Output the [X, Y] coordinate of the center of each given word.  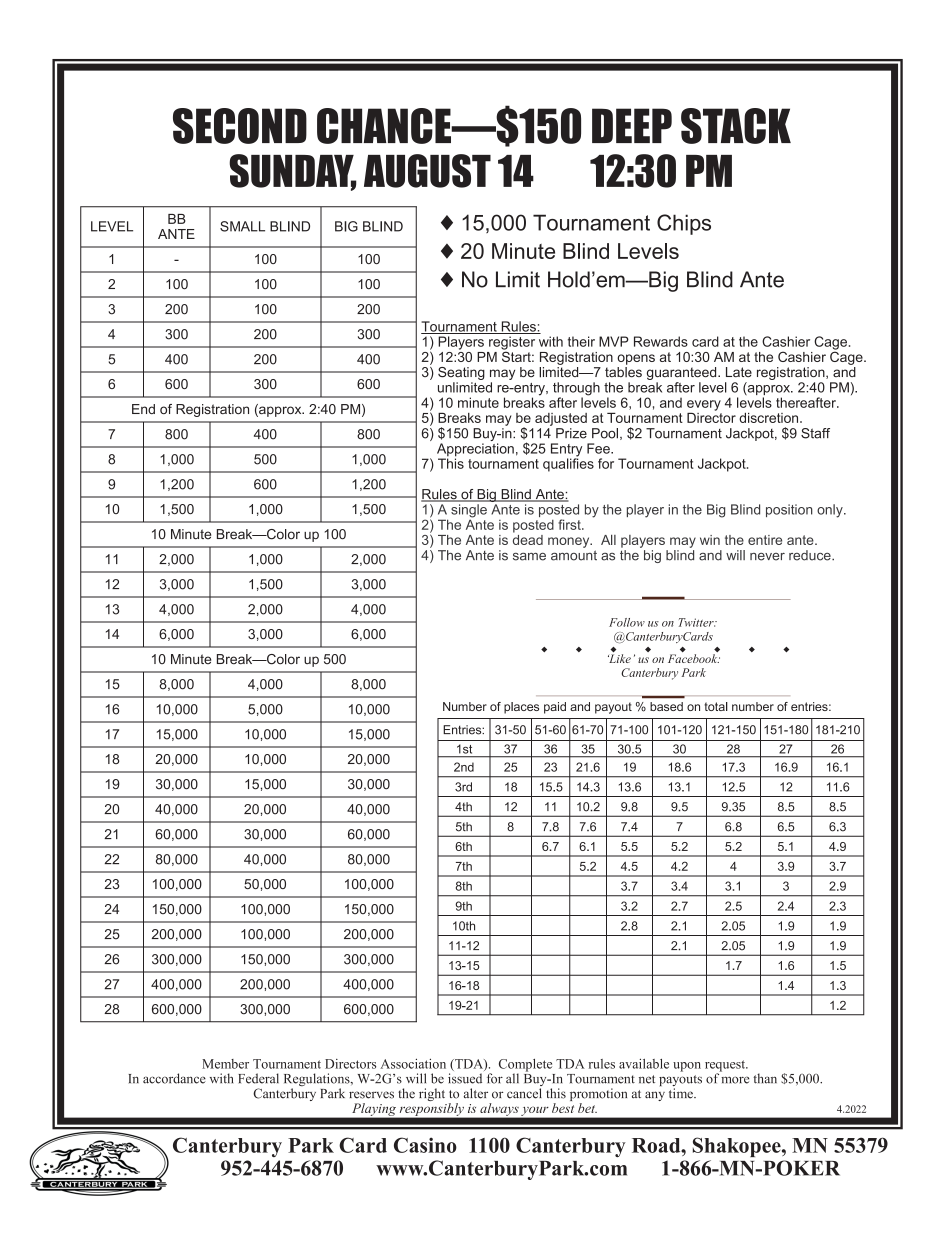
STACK [736, 126]
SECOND [240, 126]
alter [476, 1093]
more [735, 1080]
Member [225, 1064]
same [529, 557]
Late [739, 372]
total [716, 706]
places [521, 708]
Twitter [697, 622]
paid [555, 708]
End [143, 409]
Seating [461, 373]
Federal [258, 1078]
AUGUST [427, 171]
